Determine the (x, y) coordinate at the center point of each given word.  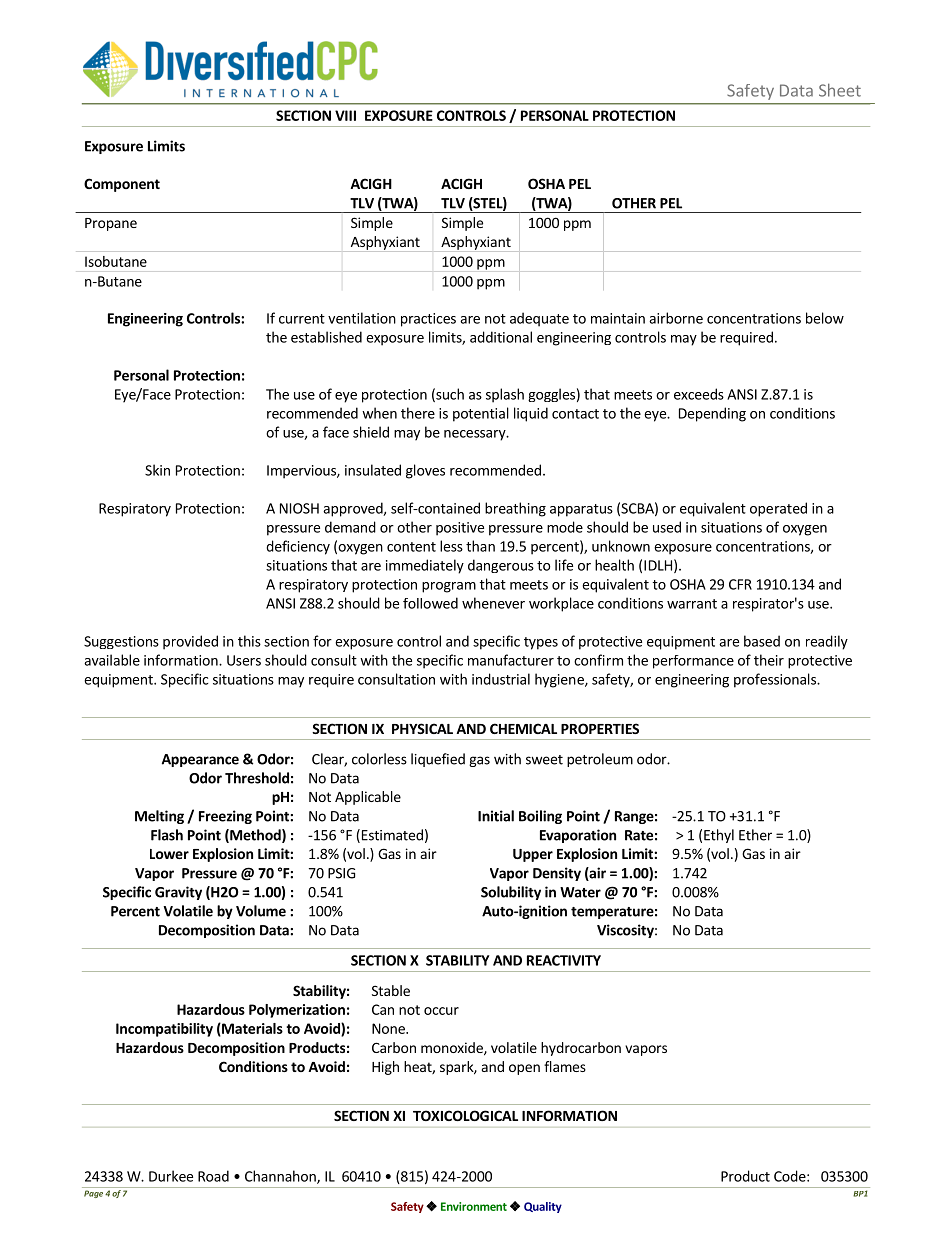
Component (122, 185)
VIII (345, 115)
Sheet (840, 90)
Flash (167, 835)
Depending (712, 414)
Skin (157, 470)
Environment (474, 1206)
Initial (496, 816)
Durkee (171, 1176)
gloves (425, 471)
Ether (755, 835)
